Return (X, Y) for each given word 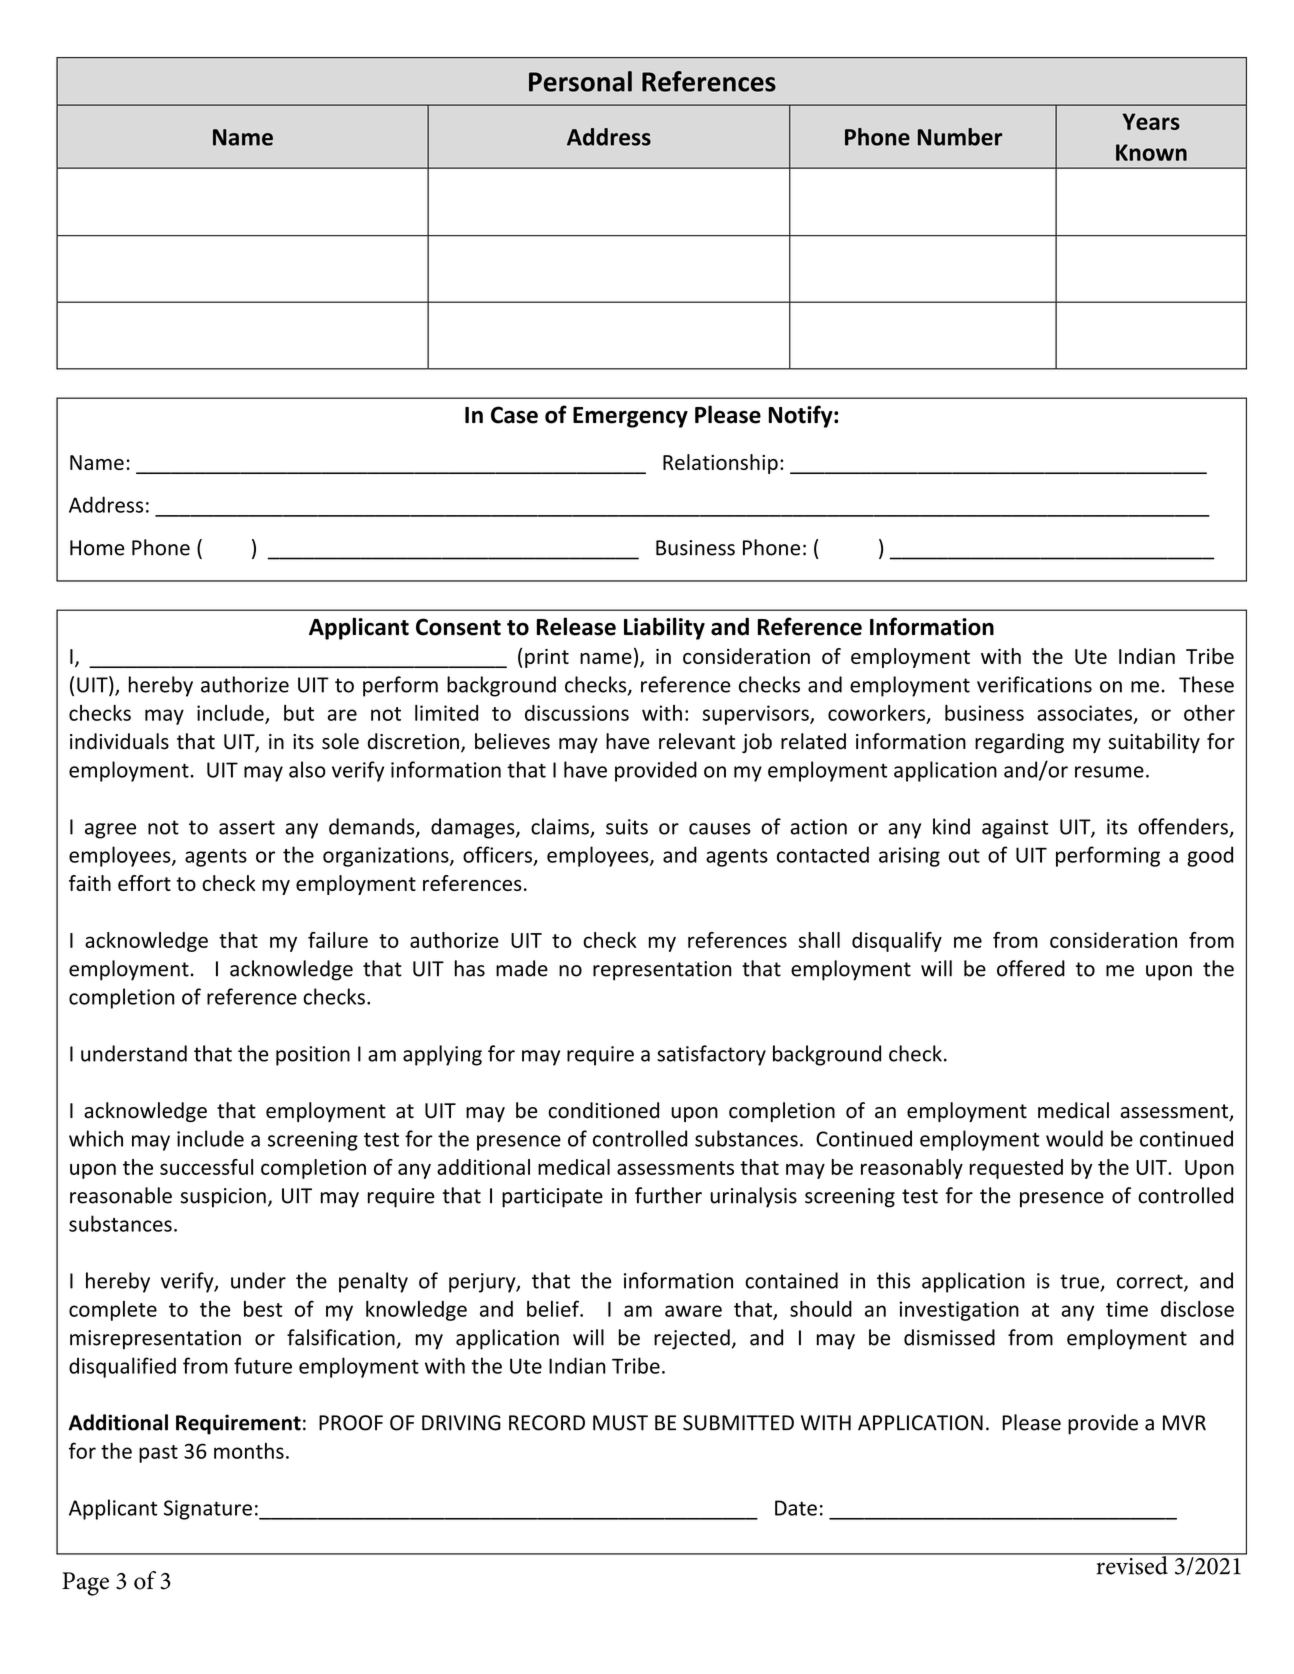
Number (960, 137)
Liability (664, 628)
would (1074, 1138)
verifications (1034, 684)
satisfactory (711, 1055)
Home (97, 548)
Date (796, 1508)
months (249, 1451)
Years (1151, 121)
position (313, 1056)
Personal (580, 81)
